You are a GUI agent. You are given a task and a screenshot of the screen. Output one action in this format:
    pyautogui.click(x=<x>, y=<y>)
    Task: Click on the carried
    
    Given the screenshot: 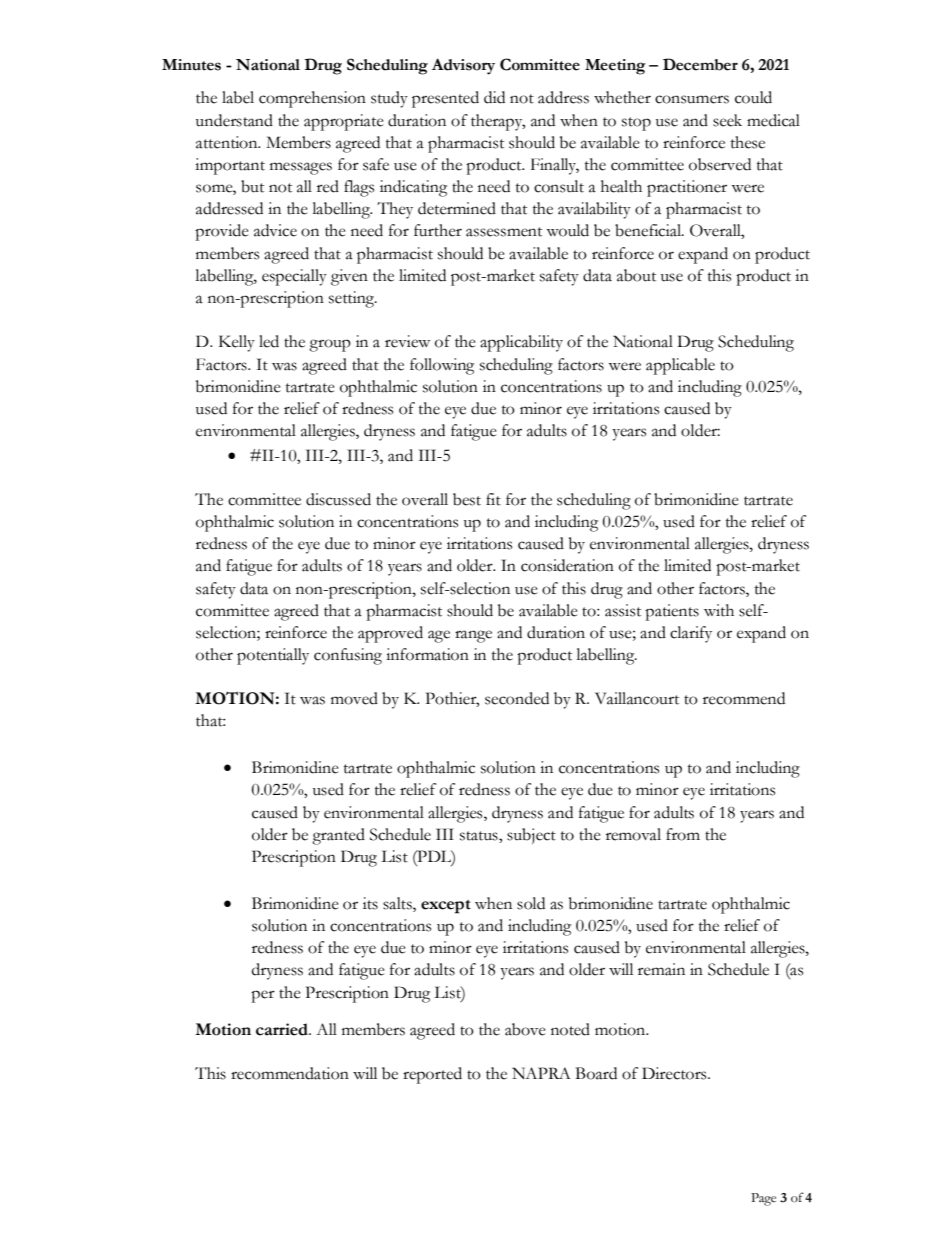 What is the action you would take?
    pyautogui.click(x=283, y=1029)
